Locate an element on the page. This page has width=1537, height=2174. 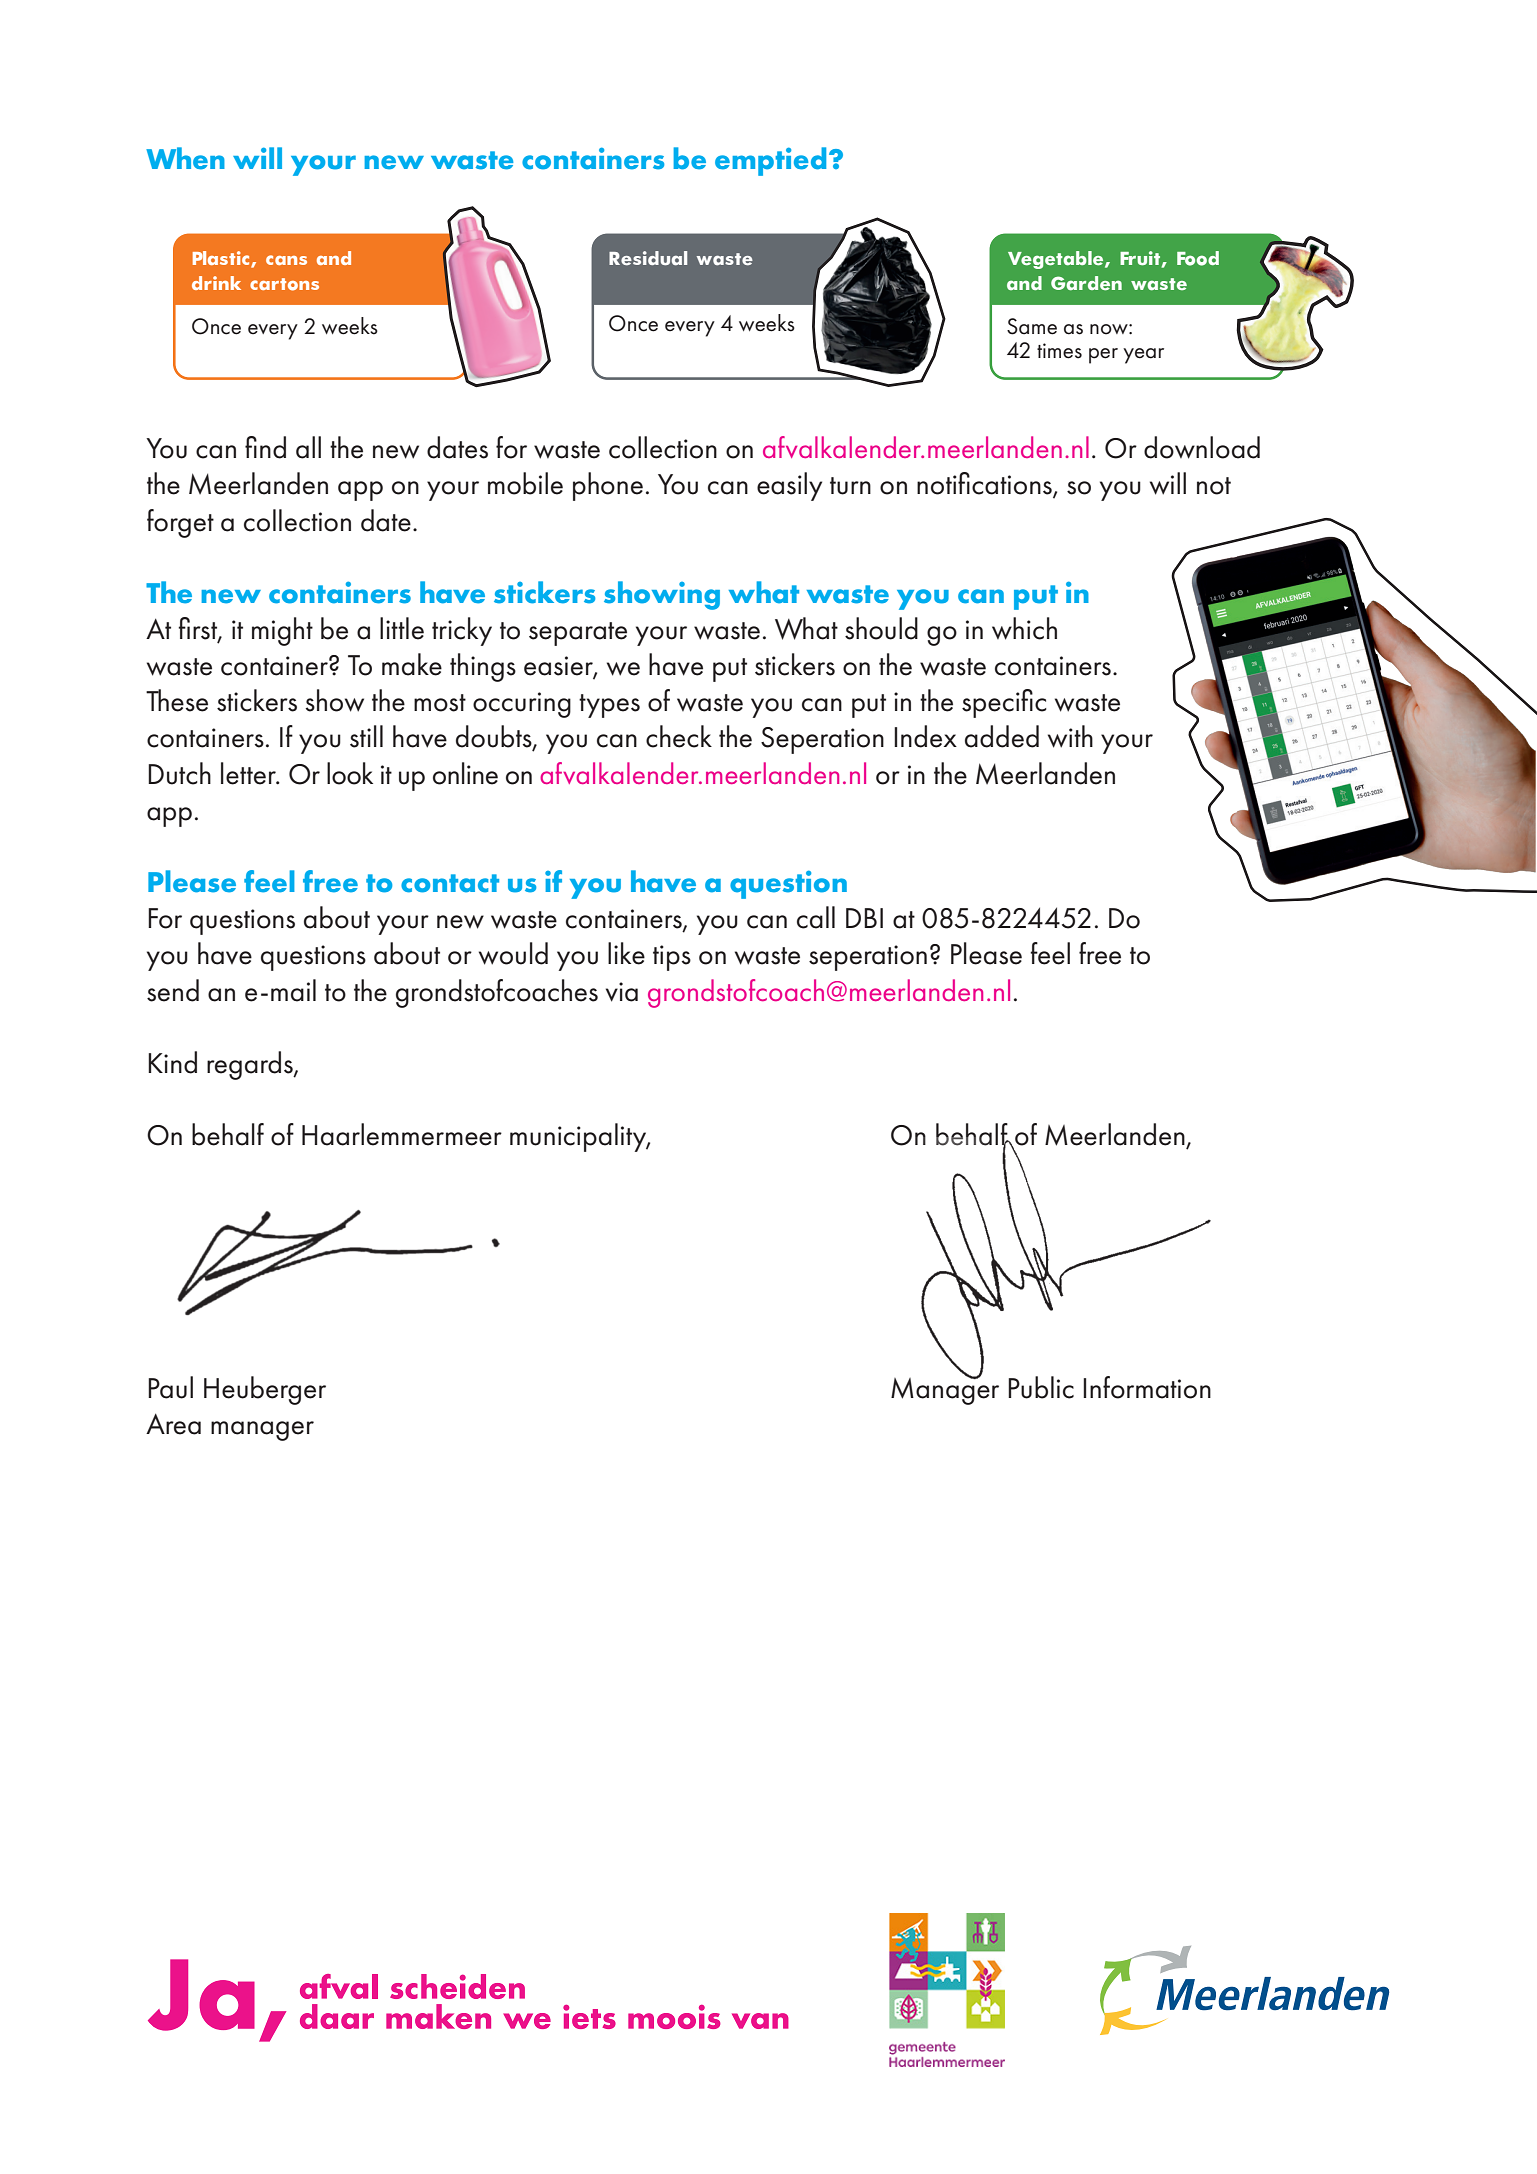
send is located at coordinates (173, 990).
